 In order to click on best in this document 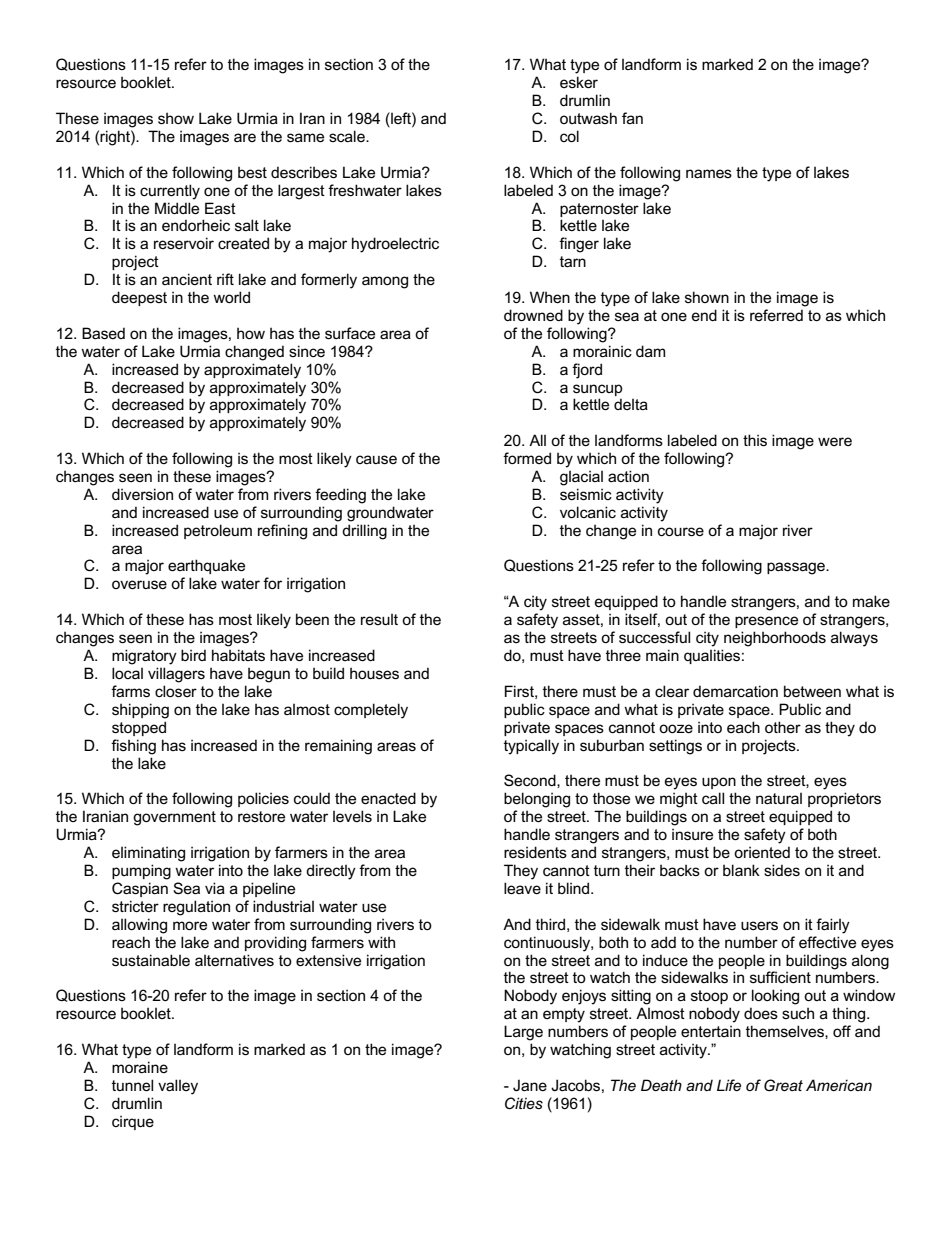, I will do `click(252, 172)`.
